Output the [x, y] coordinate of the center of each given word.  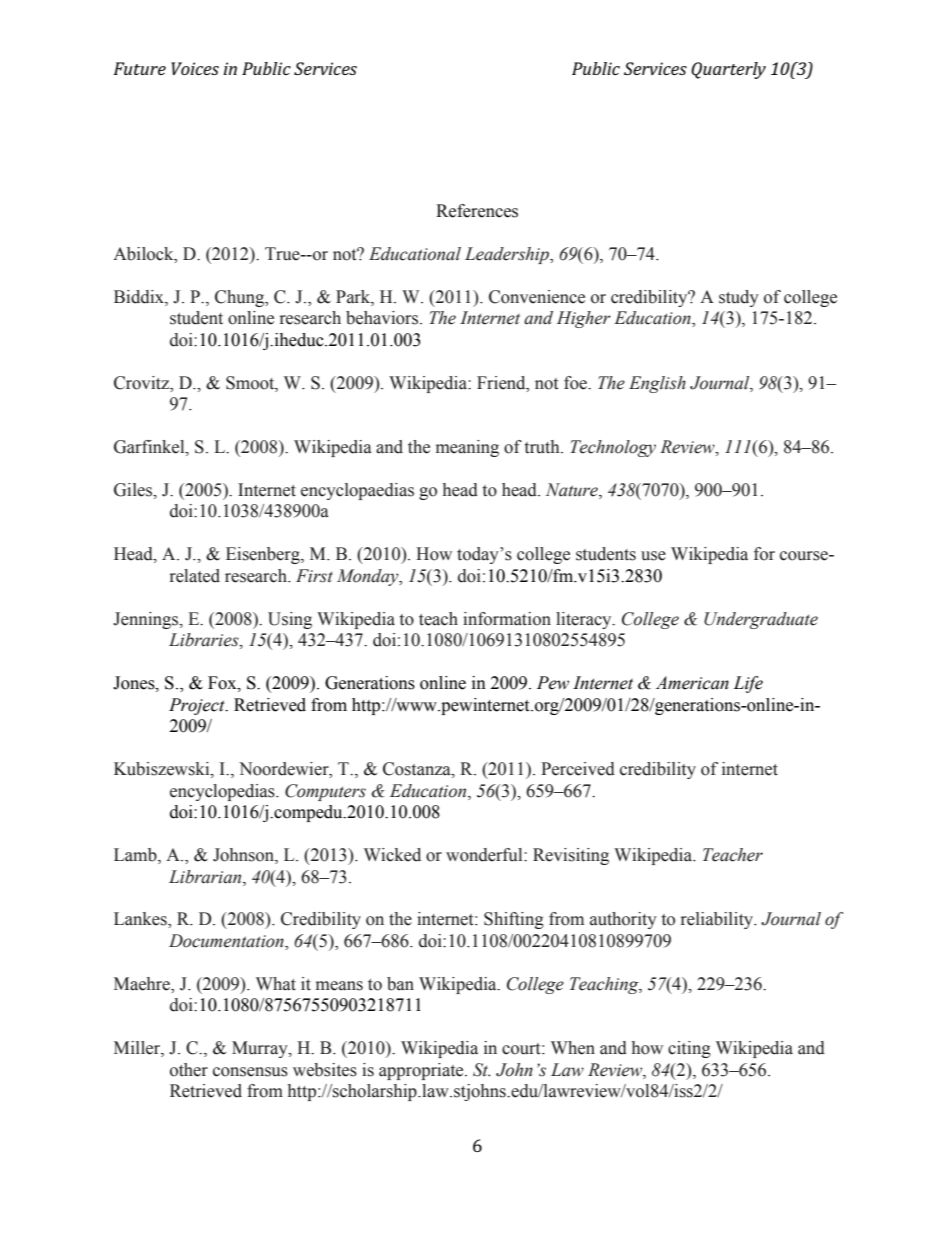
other [189, 1070]
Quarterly [728, 70]
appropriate [422, 1071]
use [653, 556]
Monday [369, 577]
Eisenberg [264, 555]
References [477, 211]
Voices [195, 68]
